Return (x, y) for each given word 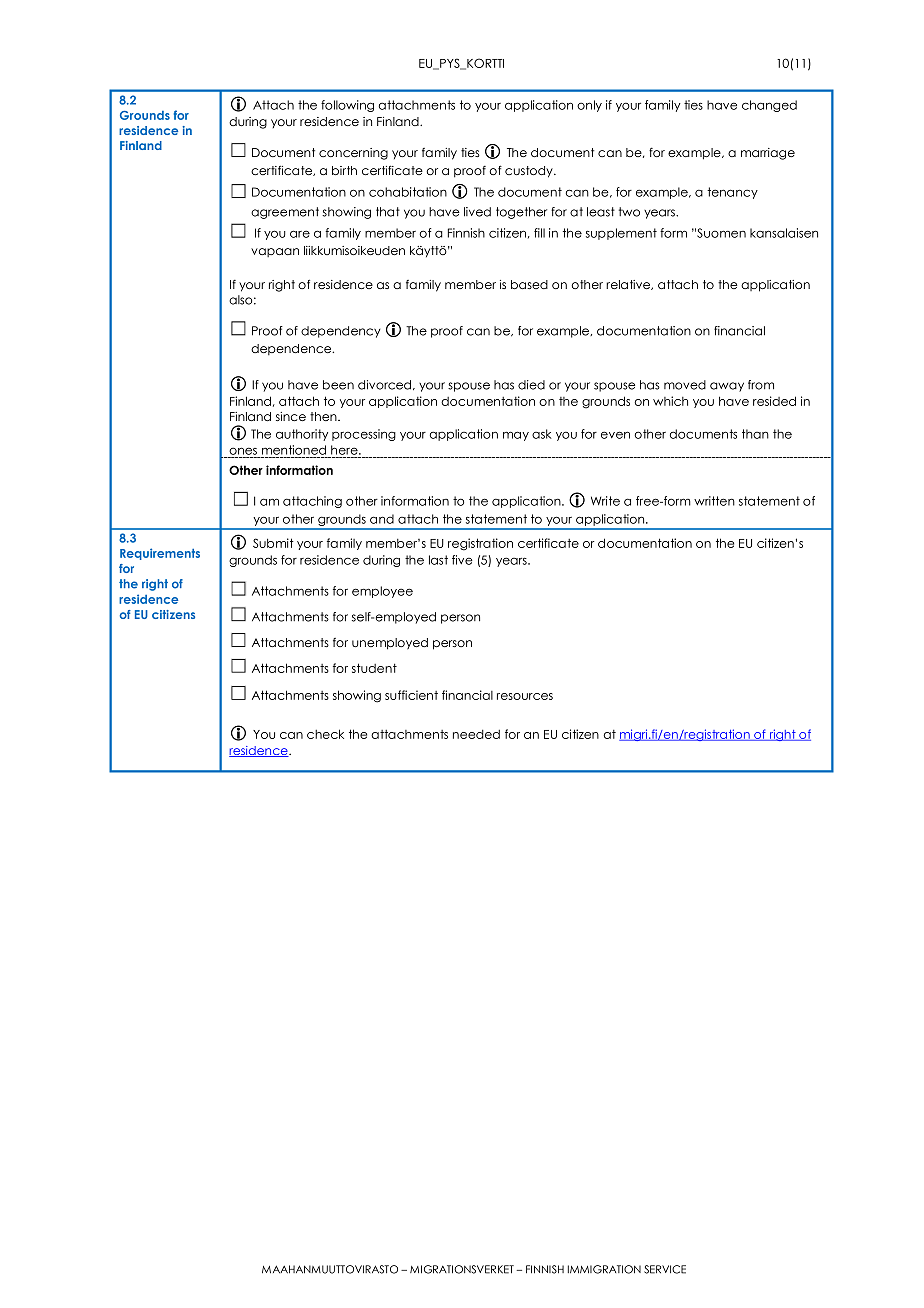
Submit (273, 543)
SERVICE (665, 1269)
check (325, 734)
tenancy (732, 193)
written (714, 501)
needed (476, 734)
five (462, 560)
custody (530, 172)
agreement (285, 213)
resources (525, 696)
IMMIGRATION (604, 1269)
